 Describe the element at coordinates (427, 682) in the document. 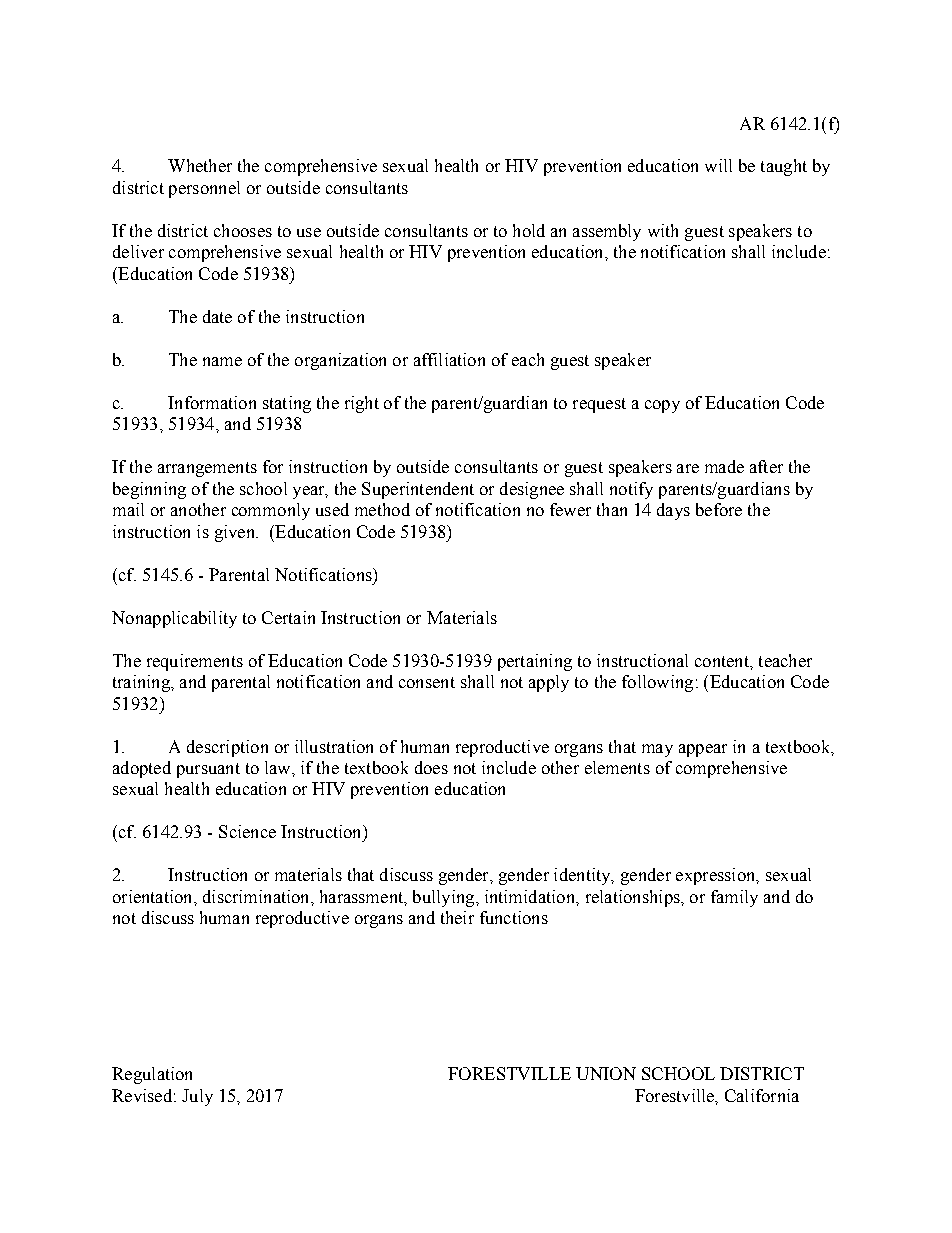

I see `consent` at that location.
